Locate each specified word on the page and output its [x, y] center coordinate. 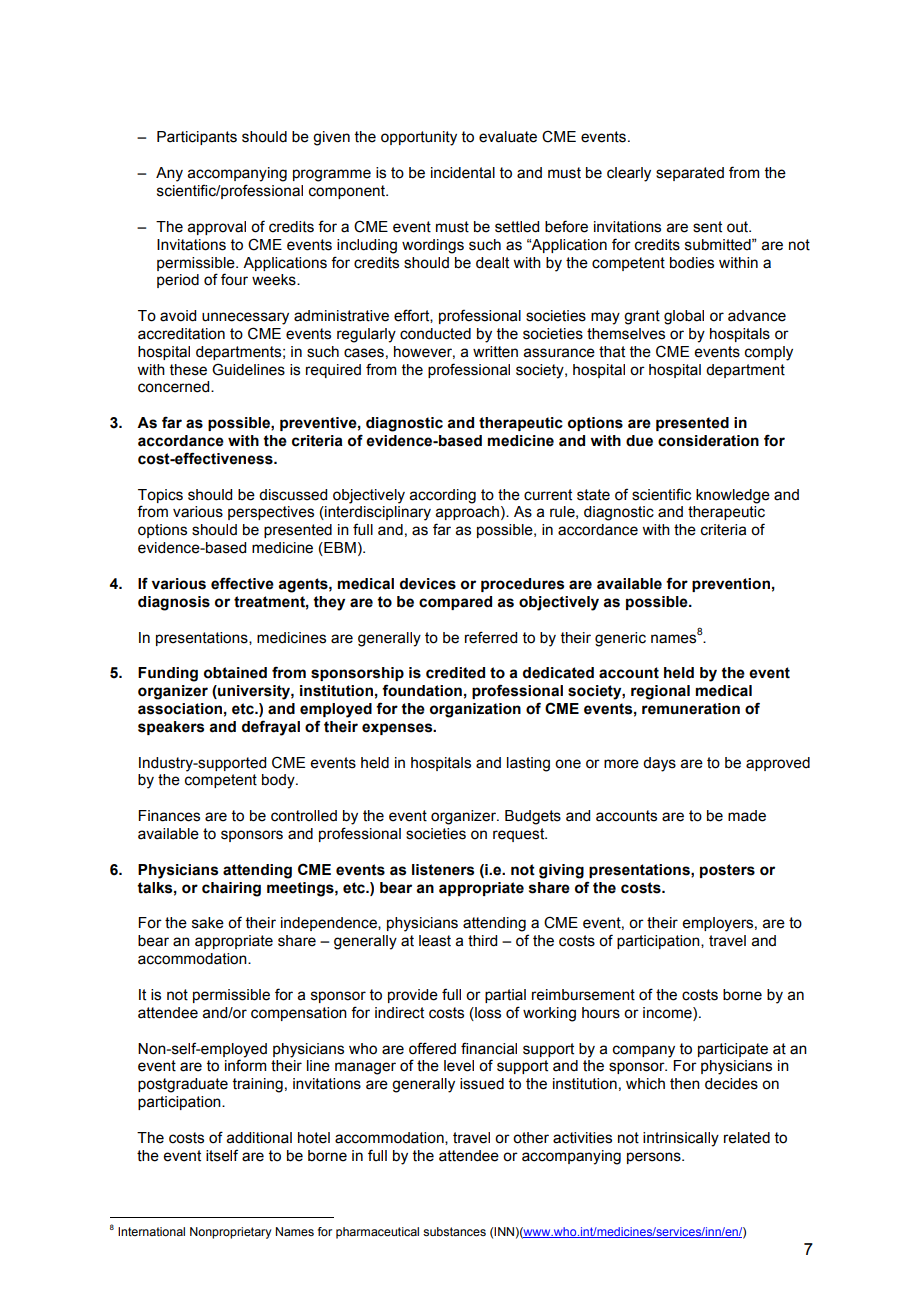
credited [455, 673]
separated [690, 174]
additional [259, 1138]
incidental [463, 173]
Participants [197, 138]
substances [454, 1231]
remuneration [691, 709]
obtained [235, 673]
